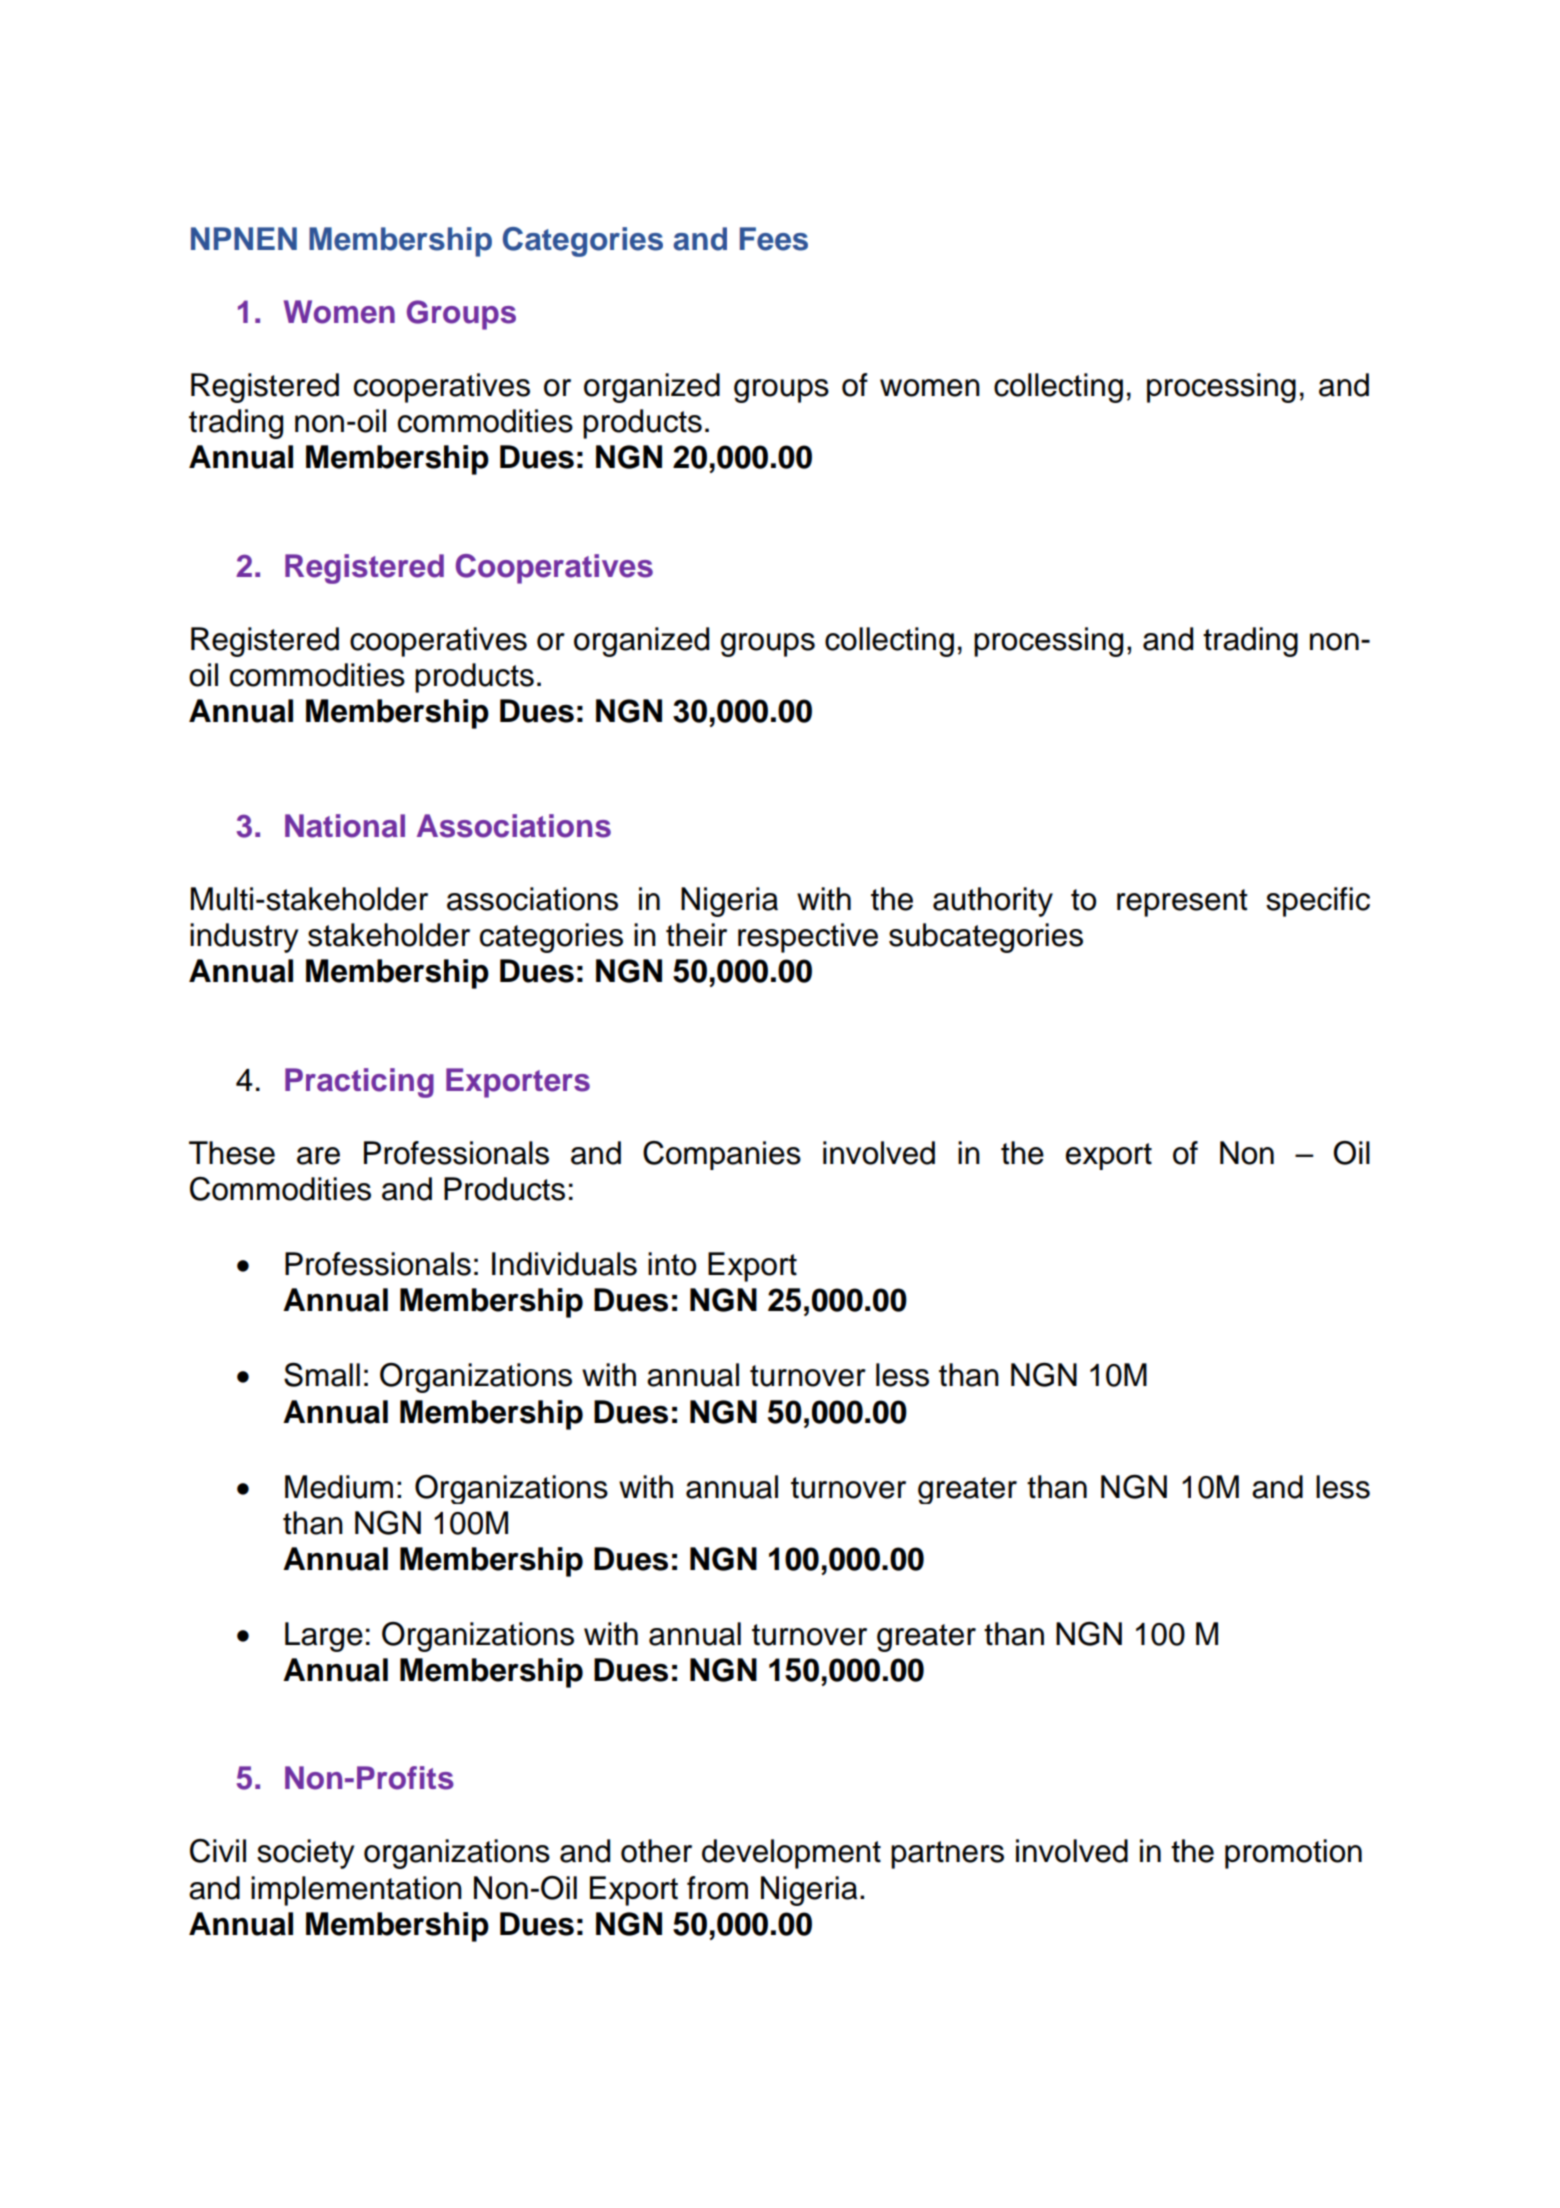  What do you see at coordinates (345, 826) in the image?
I see `National` at bounding box center [345, 826].
